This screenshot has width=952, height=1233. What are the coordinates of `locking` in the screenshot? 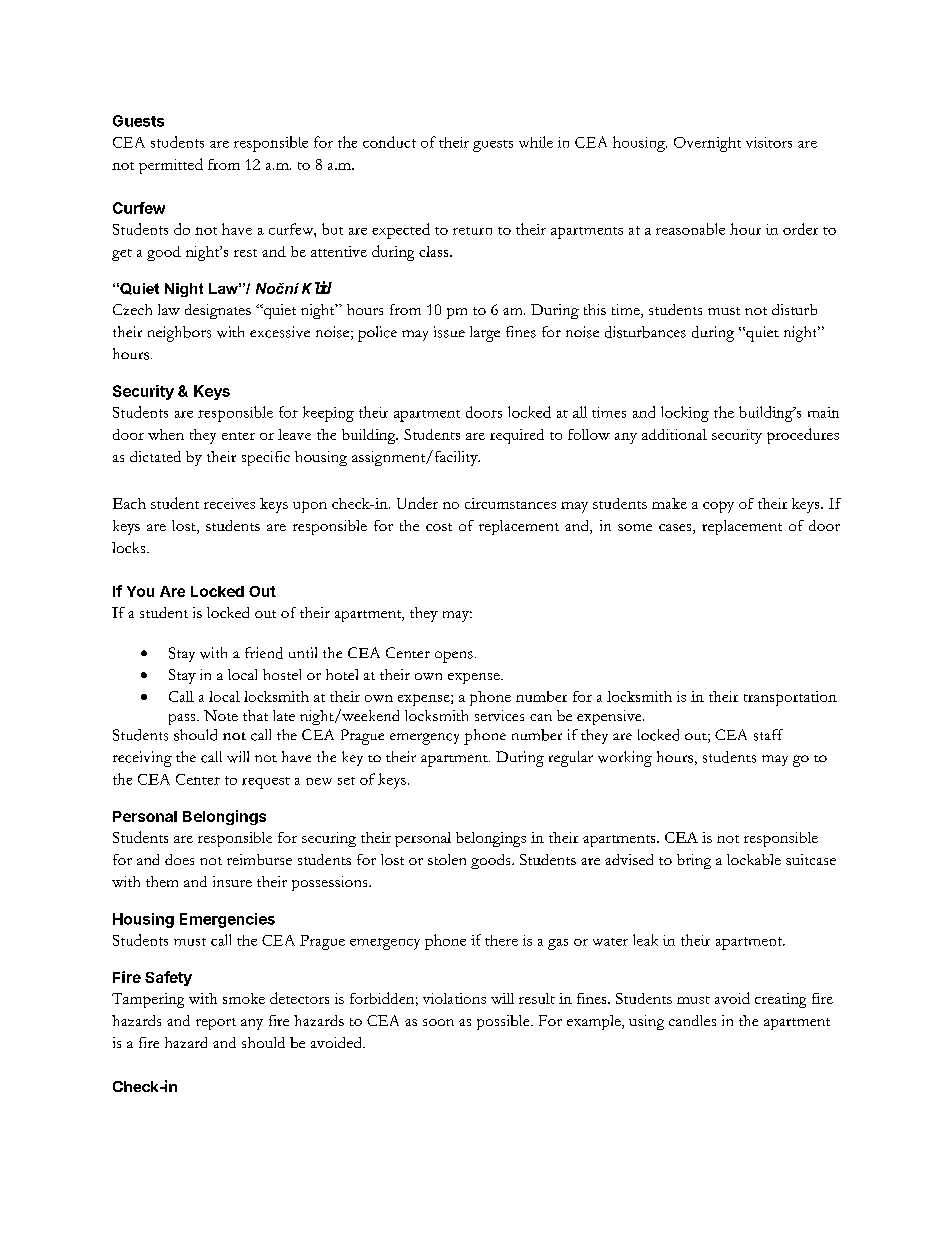 It's located at (685, 414).
